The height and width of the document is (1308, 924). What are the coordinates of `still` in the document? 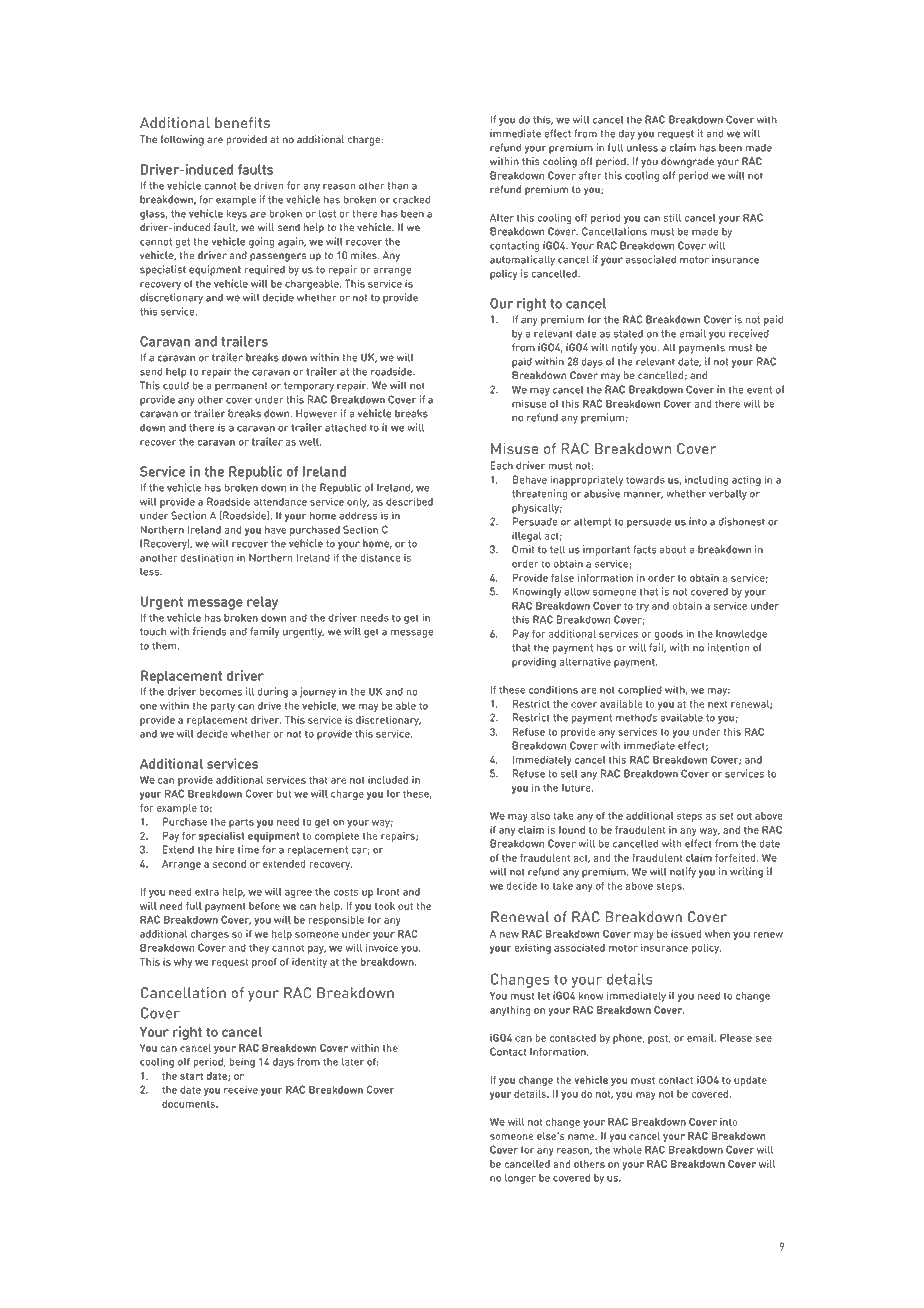 It's located at (672, 217).
